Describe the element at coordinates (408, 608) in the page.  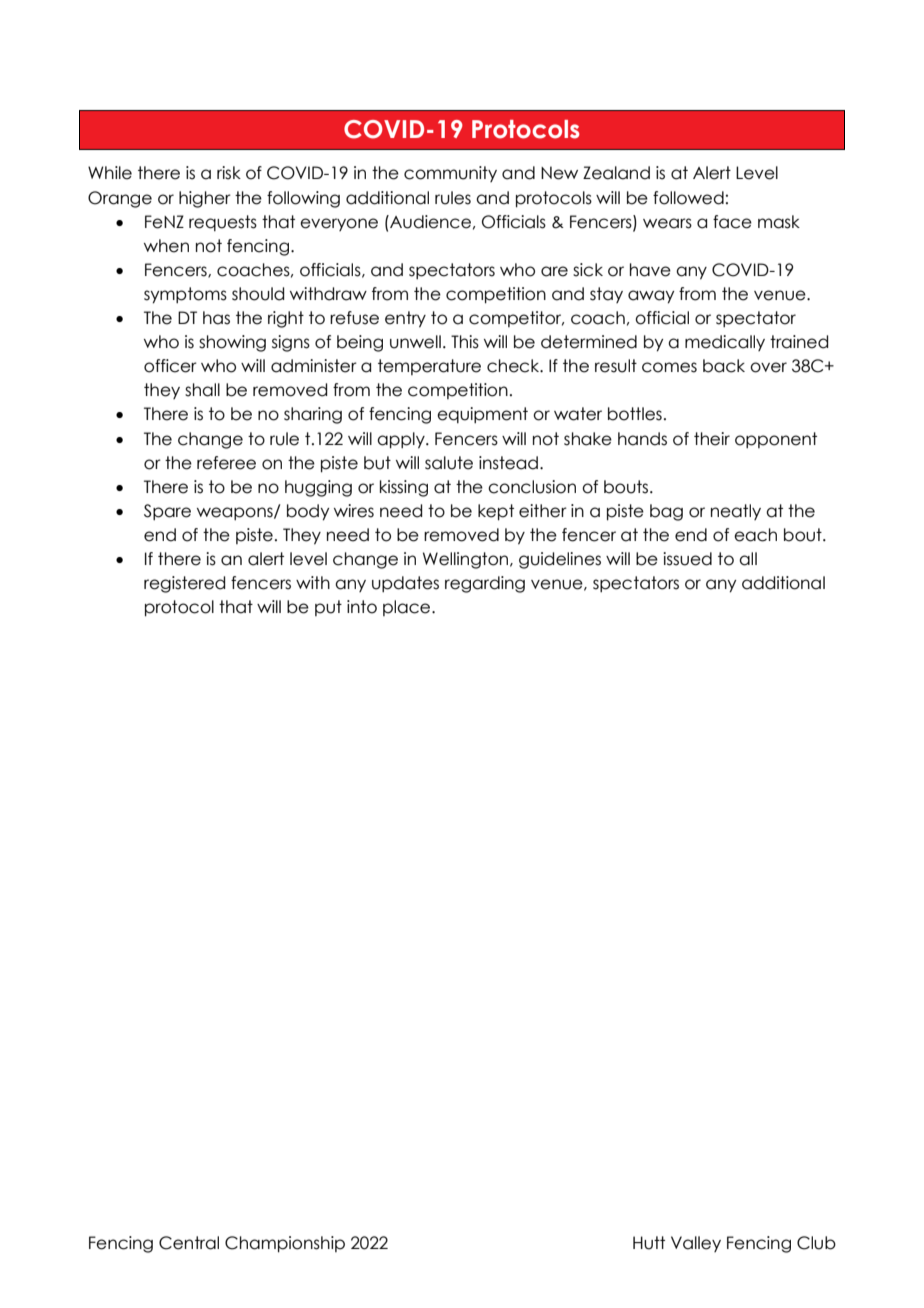
I see `place` at that location.
